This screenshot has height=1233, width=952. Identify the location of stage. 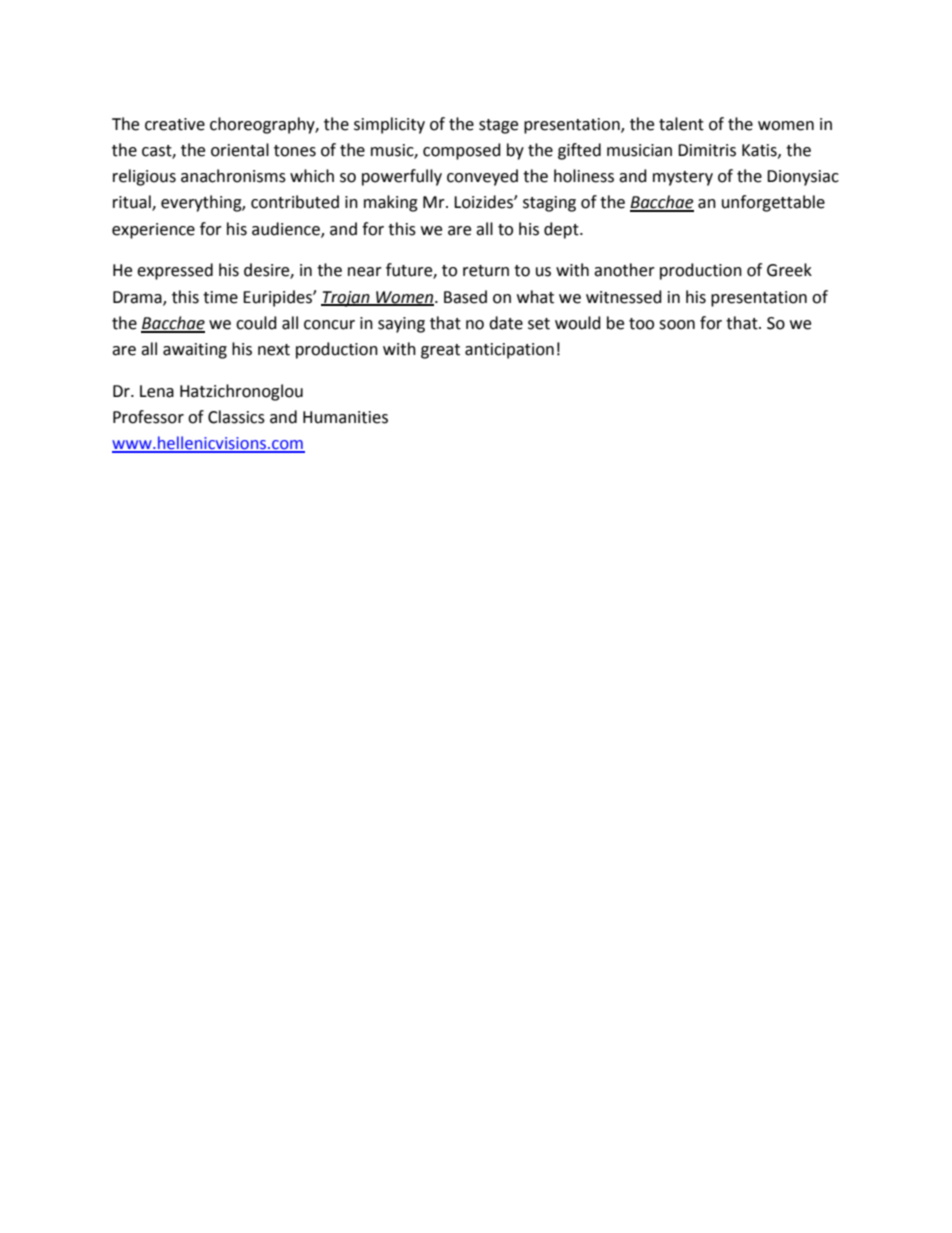
(498, 126).
